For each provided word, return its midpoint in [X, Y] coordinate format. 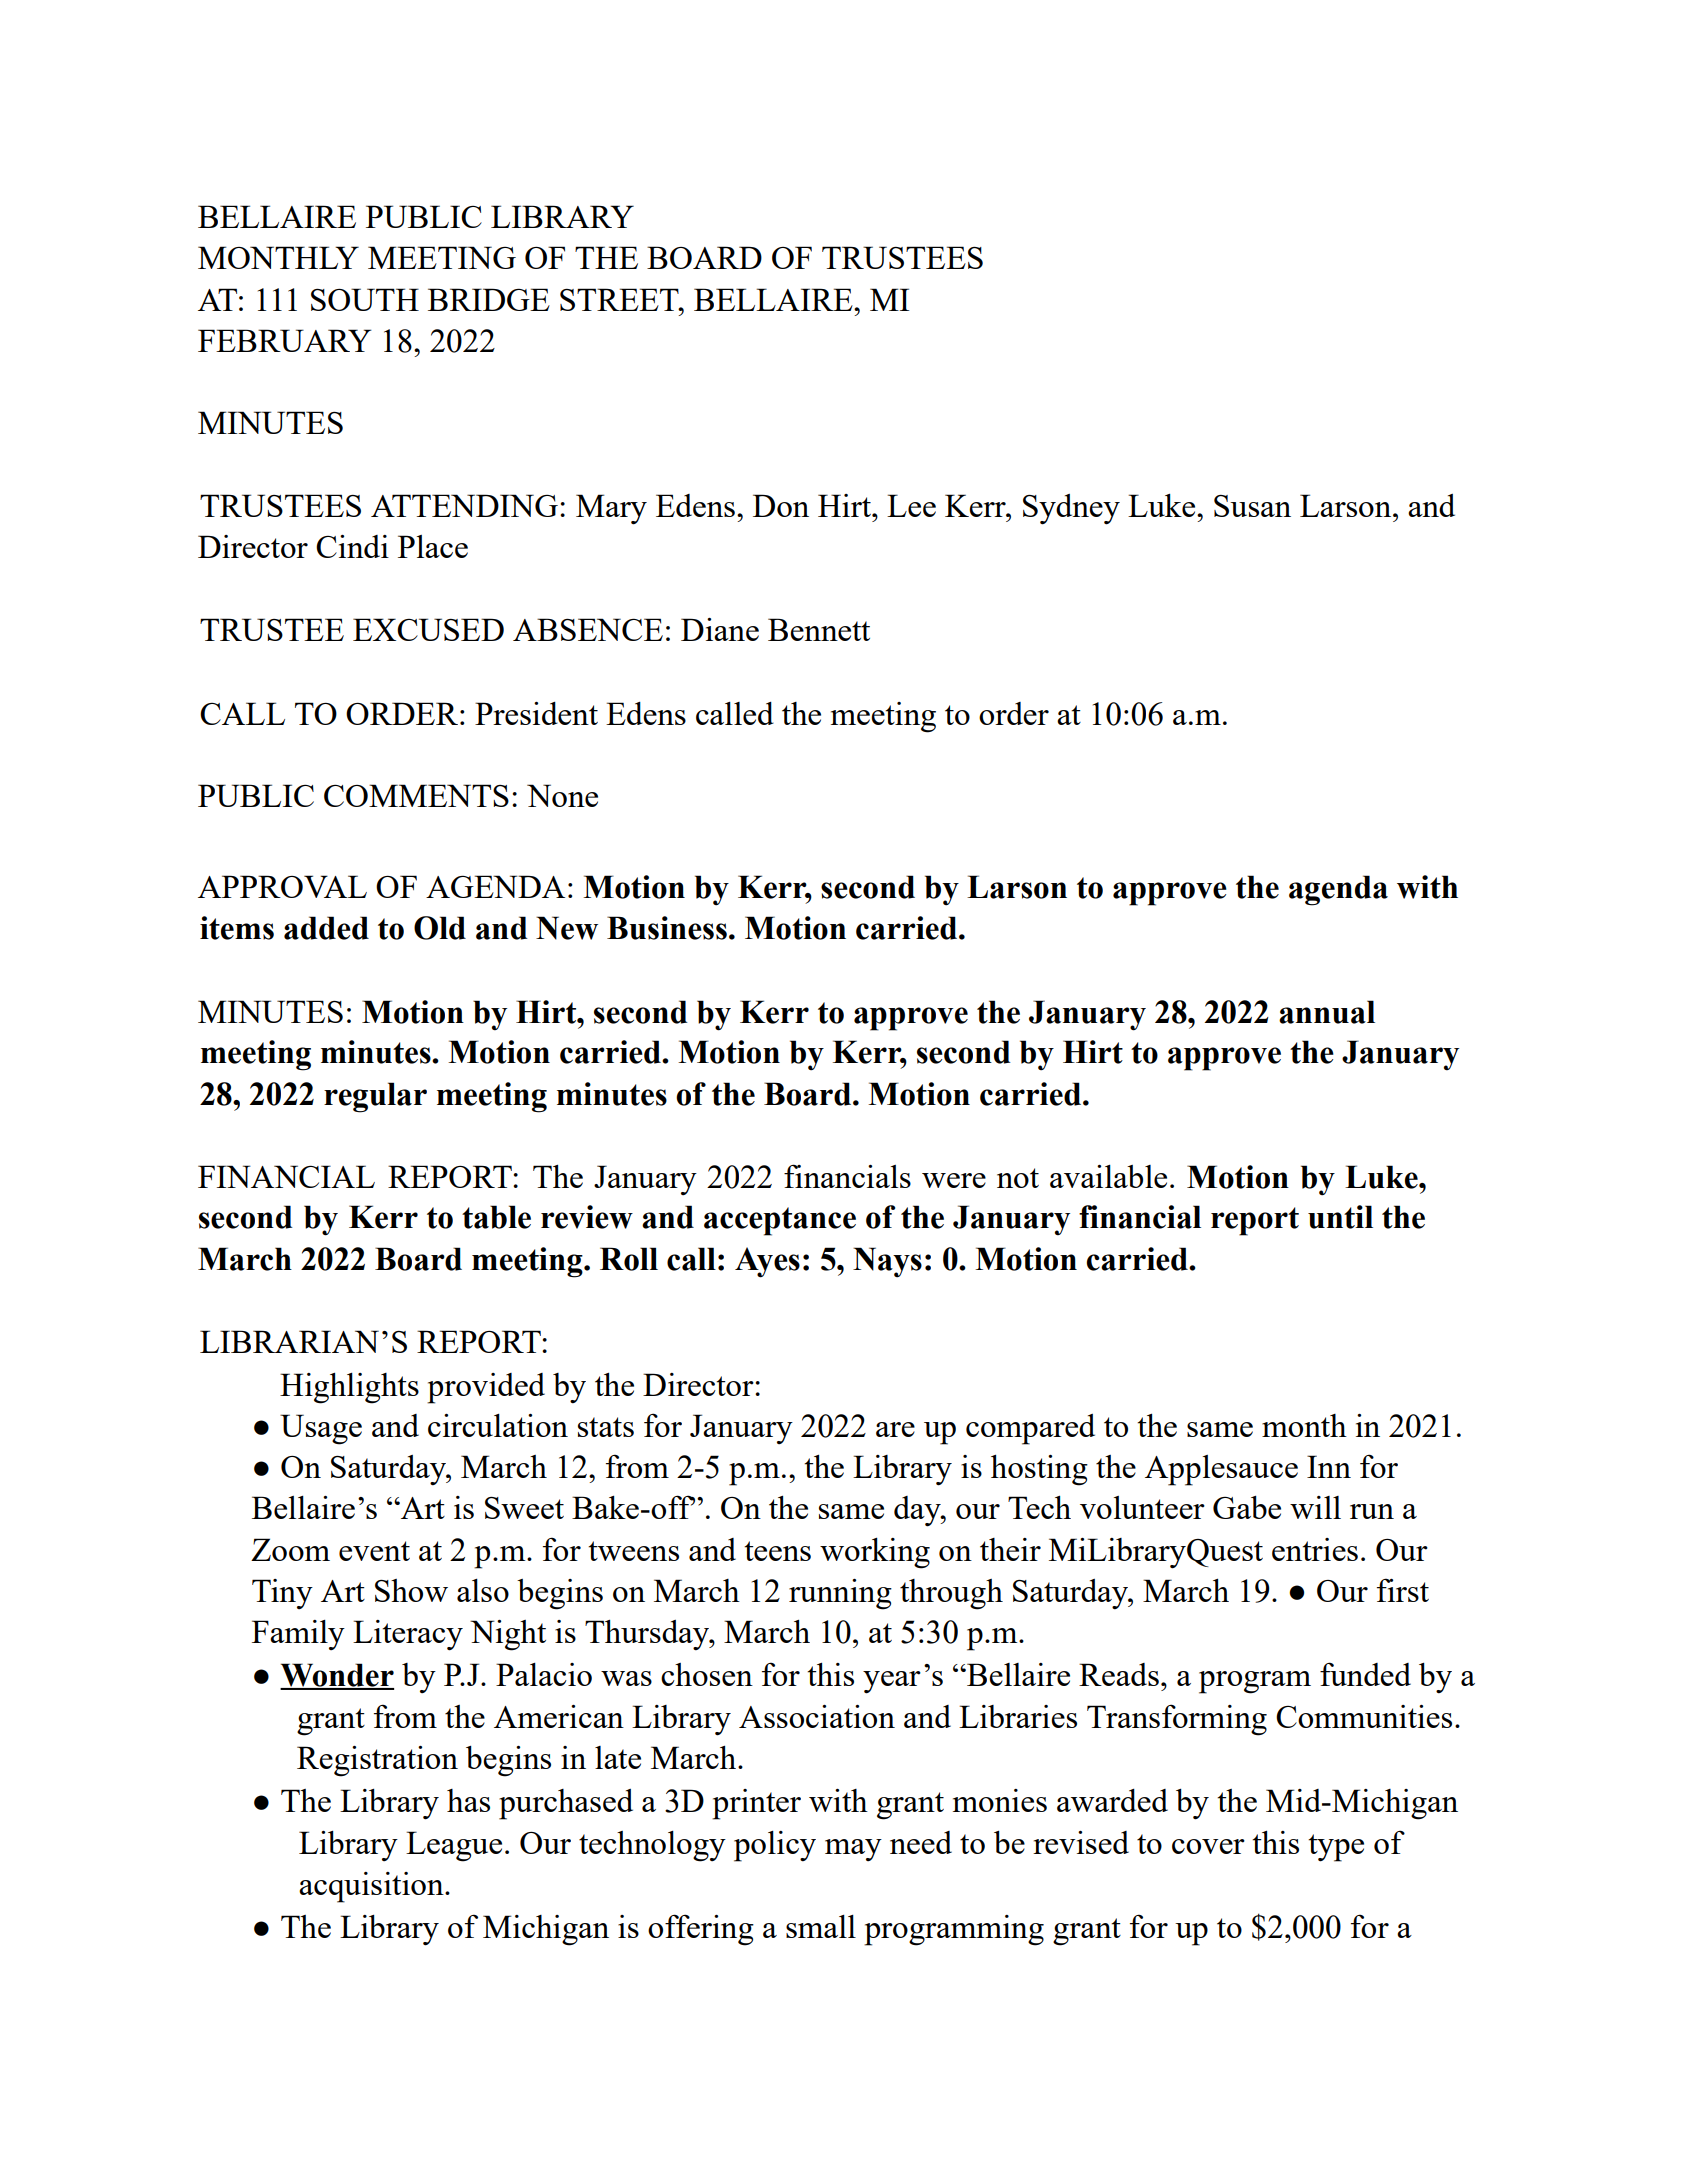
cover [1208, 1846]
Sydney [1071, 509]
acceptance [780, 1221]
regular [375, 1097]
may [853, 1850]
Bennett [819, 629]
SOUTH [365, 299]
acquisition [372, 1887]
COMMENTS [416, 795]
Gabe [1247, 1507]
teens [777, 1551]
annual [1327, 1012]
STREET [620, 299]
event [374, 1551]
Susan [1252, 506]
